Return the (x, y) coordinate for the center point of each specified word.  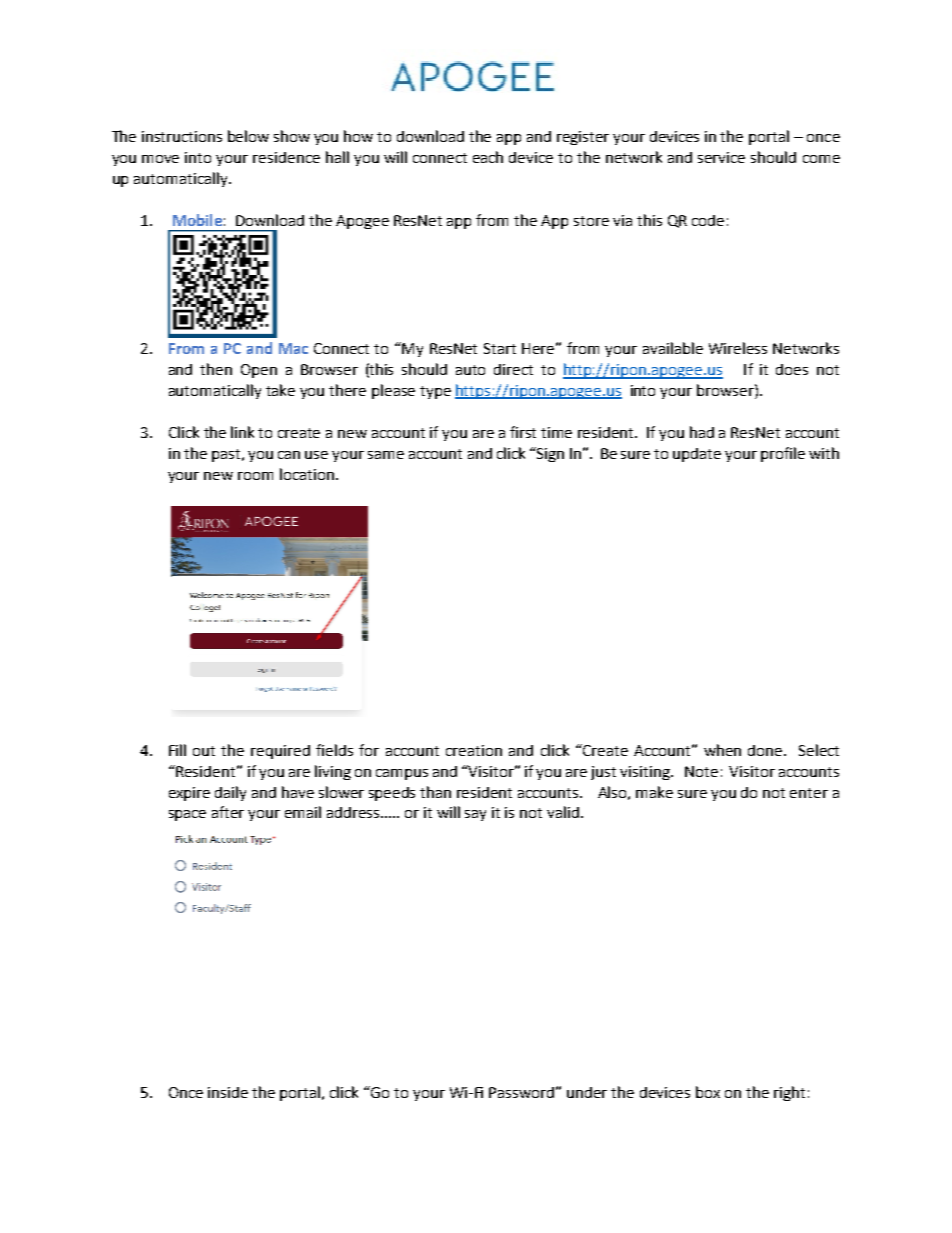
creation (474, 750)
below (248, 136)
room (255, 476)
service (721, 157)
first (523, 432)
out (204, 751)
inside (228, 1092)
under (587, 1092)
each (488, 157)
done (766, 750)
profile (783, 454)
